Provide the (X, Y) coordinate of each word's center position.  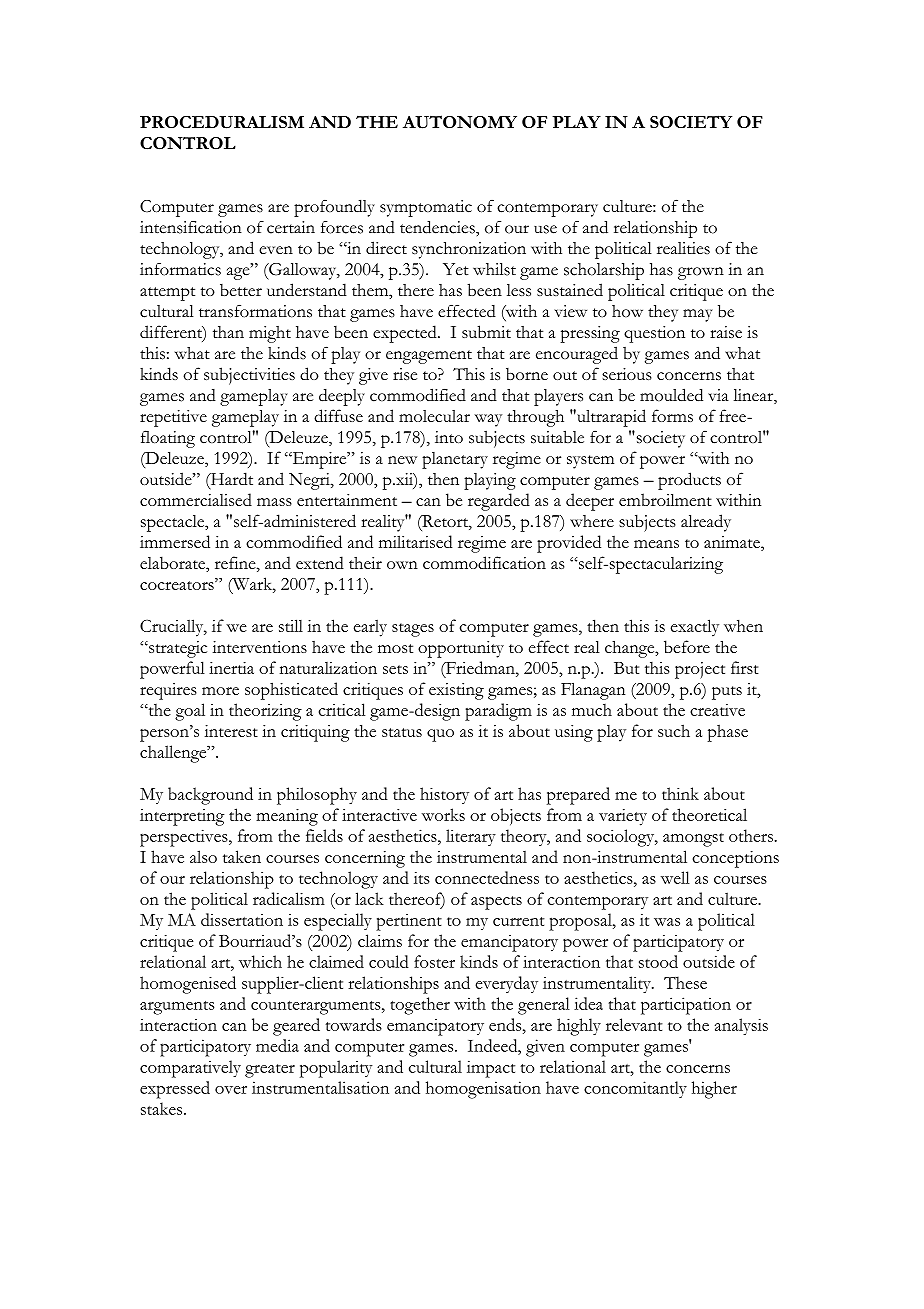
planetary (455, 460)
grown (701, 273)
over (231, 1090)
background (210, 796)
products (689, 481)
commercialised (196, 499)
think (680, 793)
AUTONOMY (460, 122)
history (444, 795)
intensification (191, 227)
